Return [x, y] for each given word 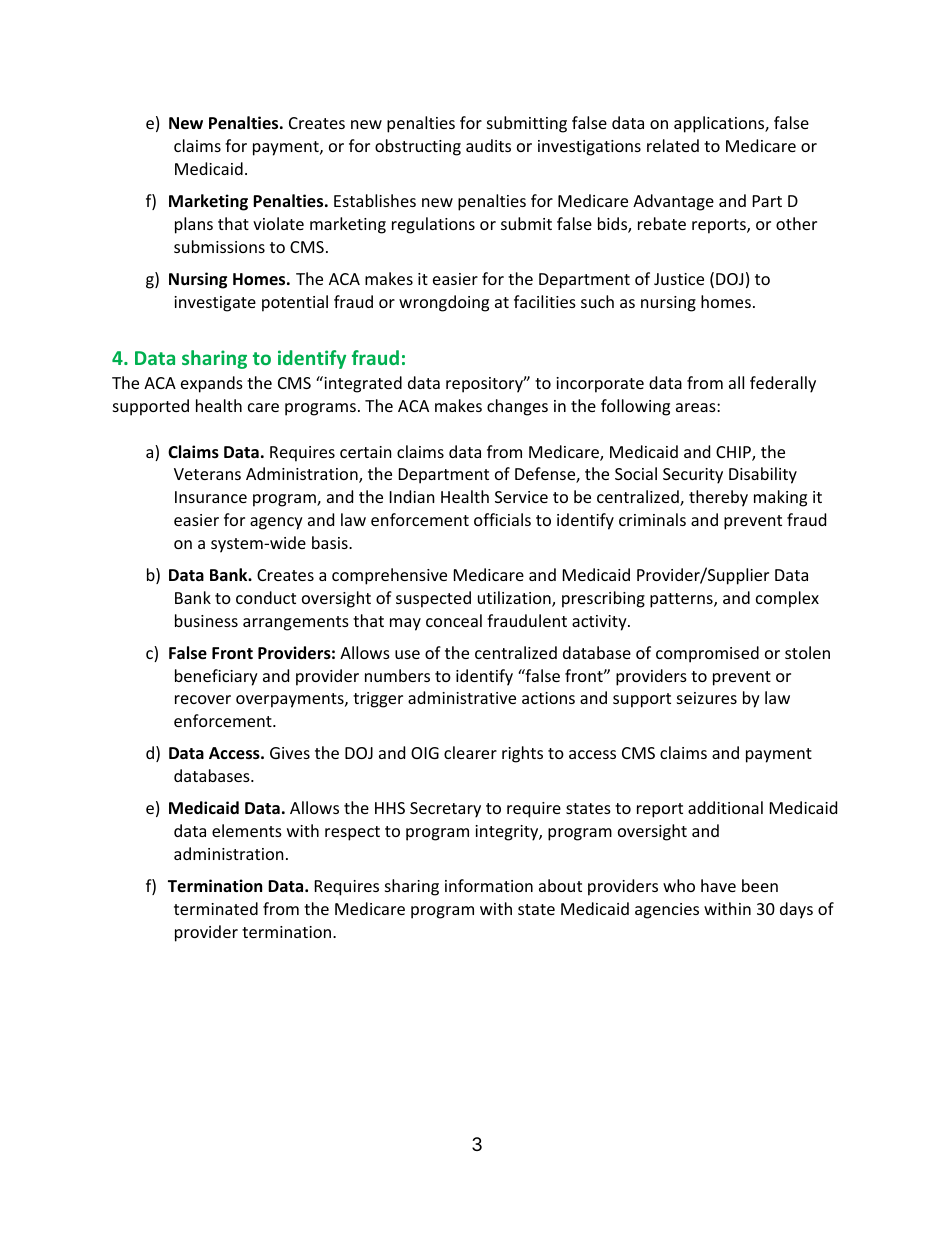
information [489, 885]
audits [488, 145]
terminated [216, 908]
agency [276, 523]
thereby [718, 498]
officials [502, 519]
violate [278, 223]
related [673, 145]
